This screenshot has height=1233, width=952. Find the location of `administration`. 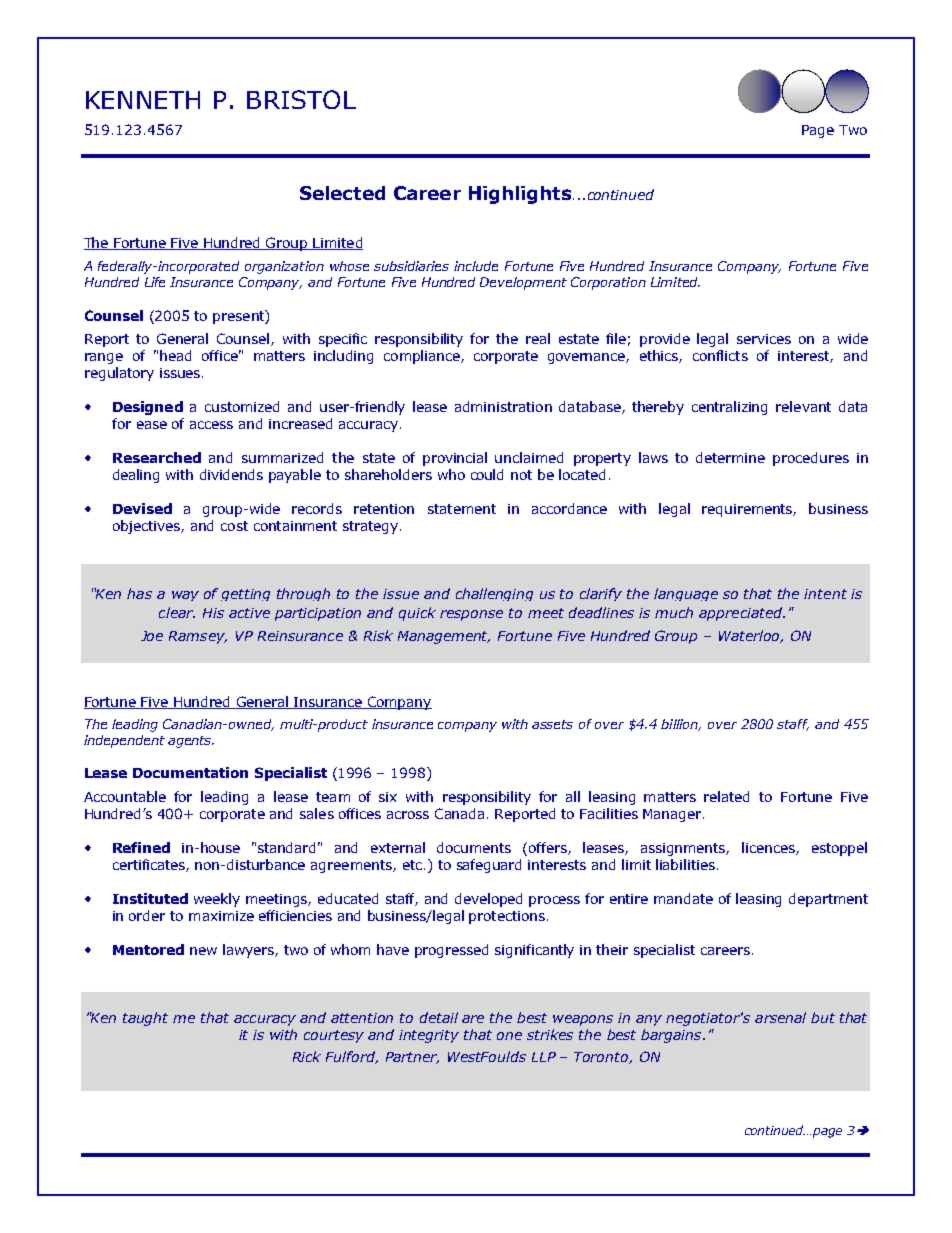

administration is located at coordinates (503, 406).
